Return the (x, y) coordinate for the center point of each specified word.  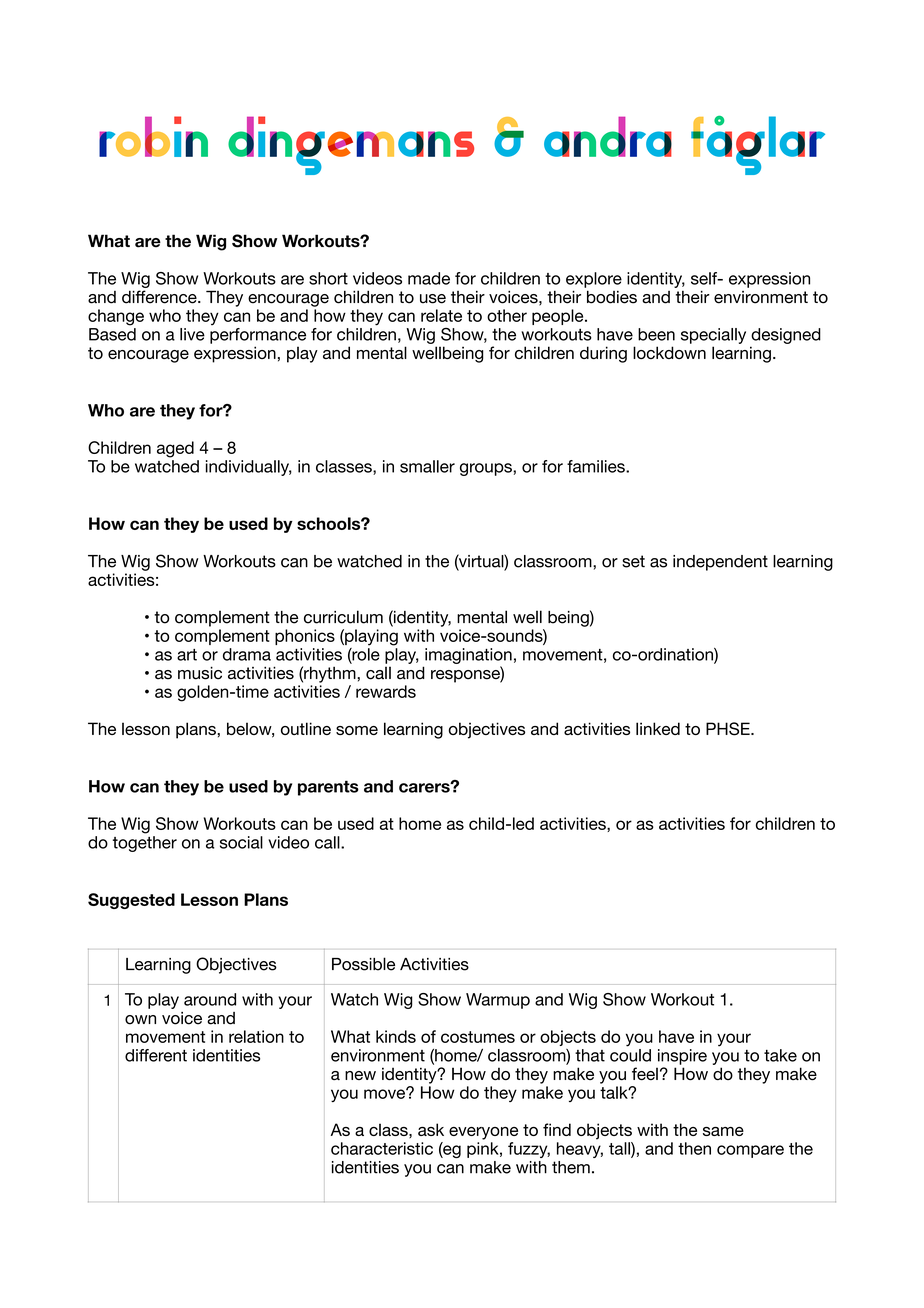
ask (431, 1129)
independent (720, 563)
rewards (386, 691)
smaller (427, 466)
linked (658, 728)
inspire (682, 1057)
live (192, 334)
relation (256, 1036)
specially (713, 336)
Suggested (131, 901)
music (200, 673)
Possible (363, 964)
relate (441, 315)
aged (175, 449)
